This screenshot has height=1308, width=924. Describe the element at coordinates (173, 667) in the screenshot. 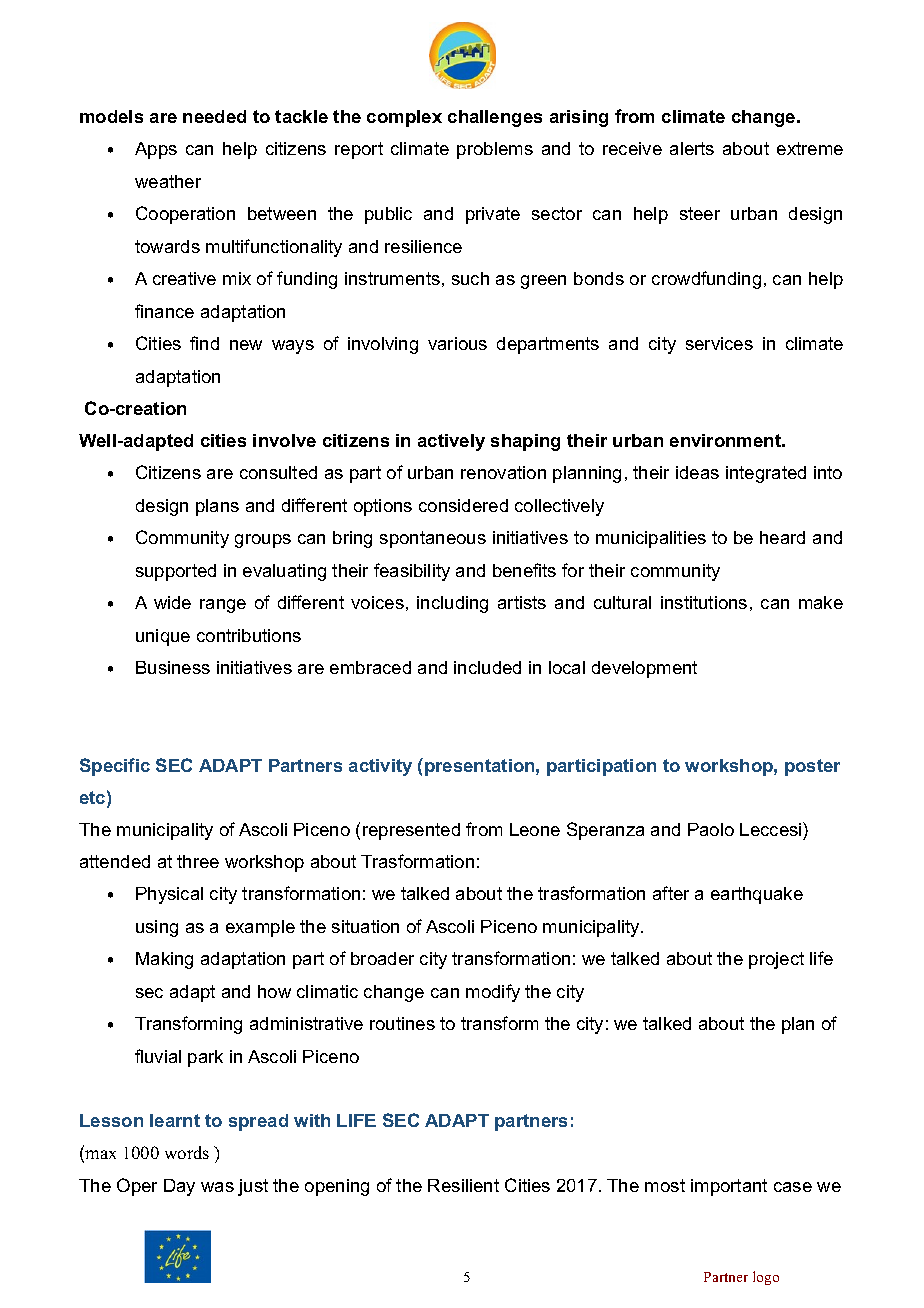

I see `Business` at that location.
